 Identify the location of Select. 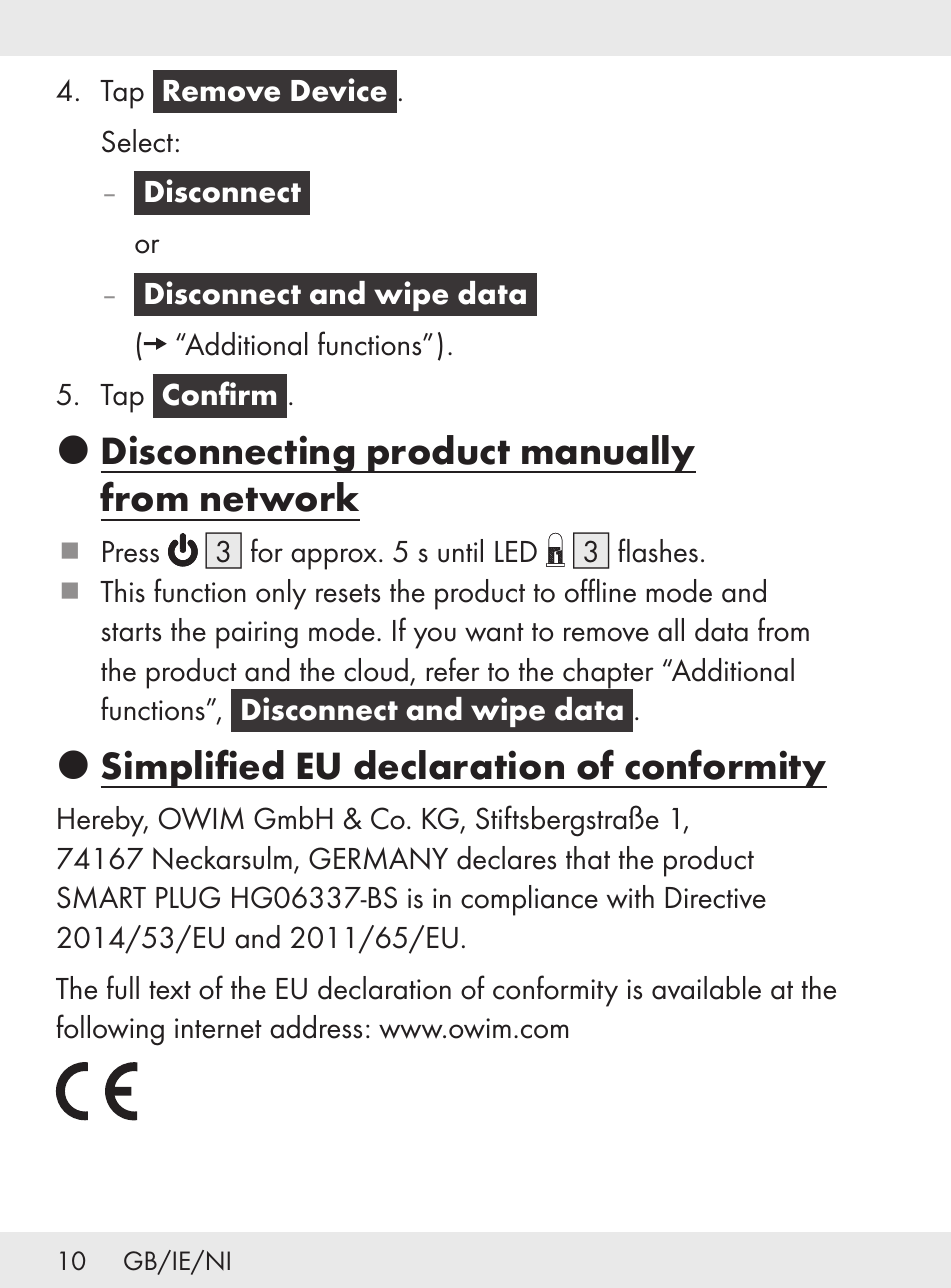
(137, 141).
